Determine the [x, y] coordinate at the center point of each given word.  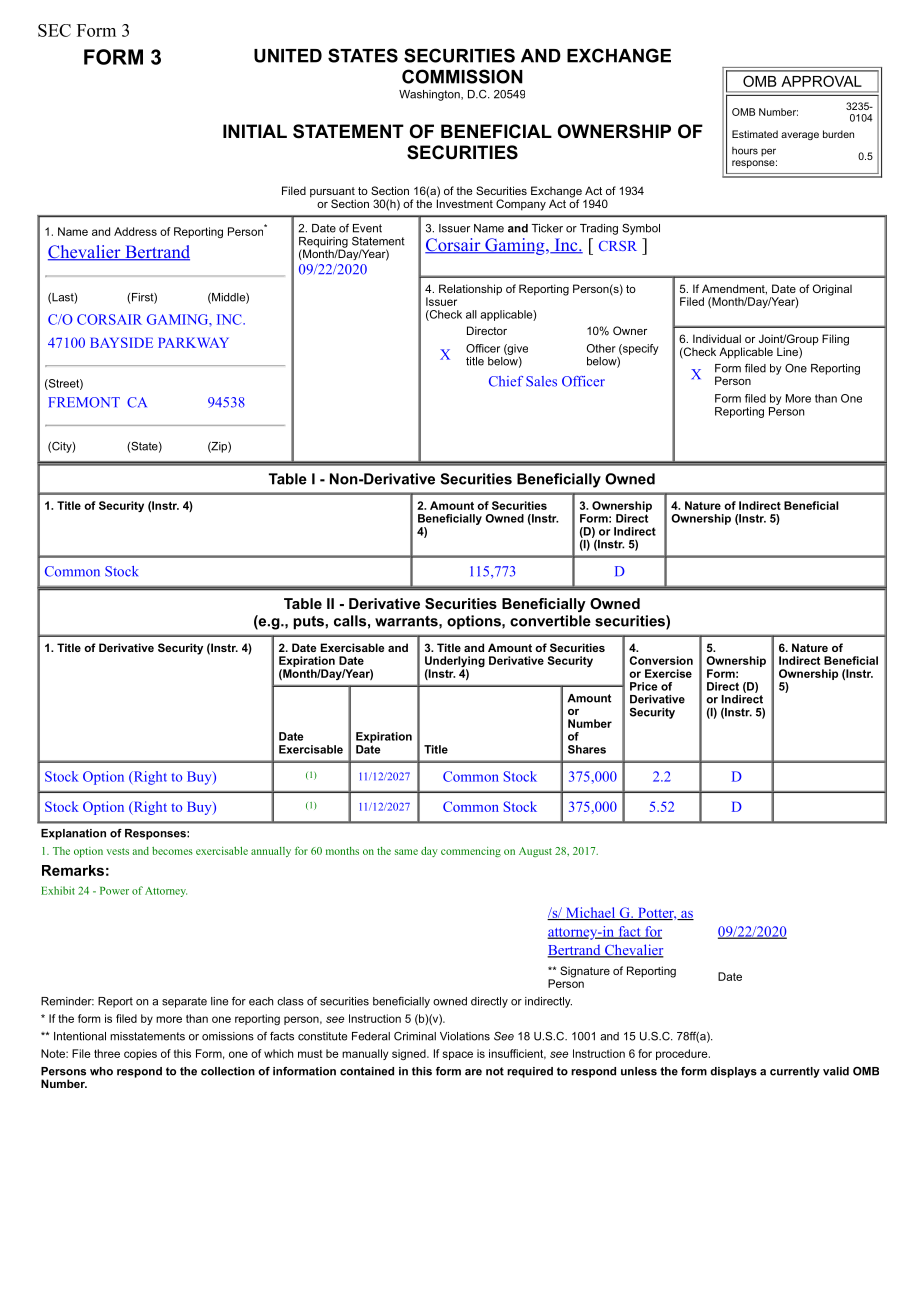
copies [140, 1054]
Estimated [755, 134]
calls [350, 621]
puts [309, 623]
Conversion [661, 660]
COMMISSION [462, 76]
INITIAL [255, 131]
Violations [465, 1036]
